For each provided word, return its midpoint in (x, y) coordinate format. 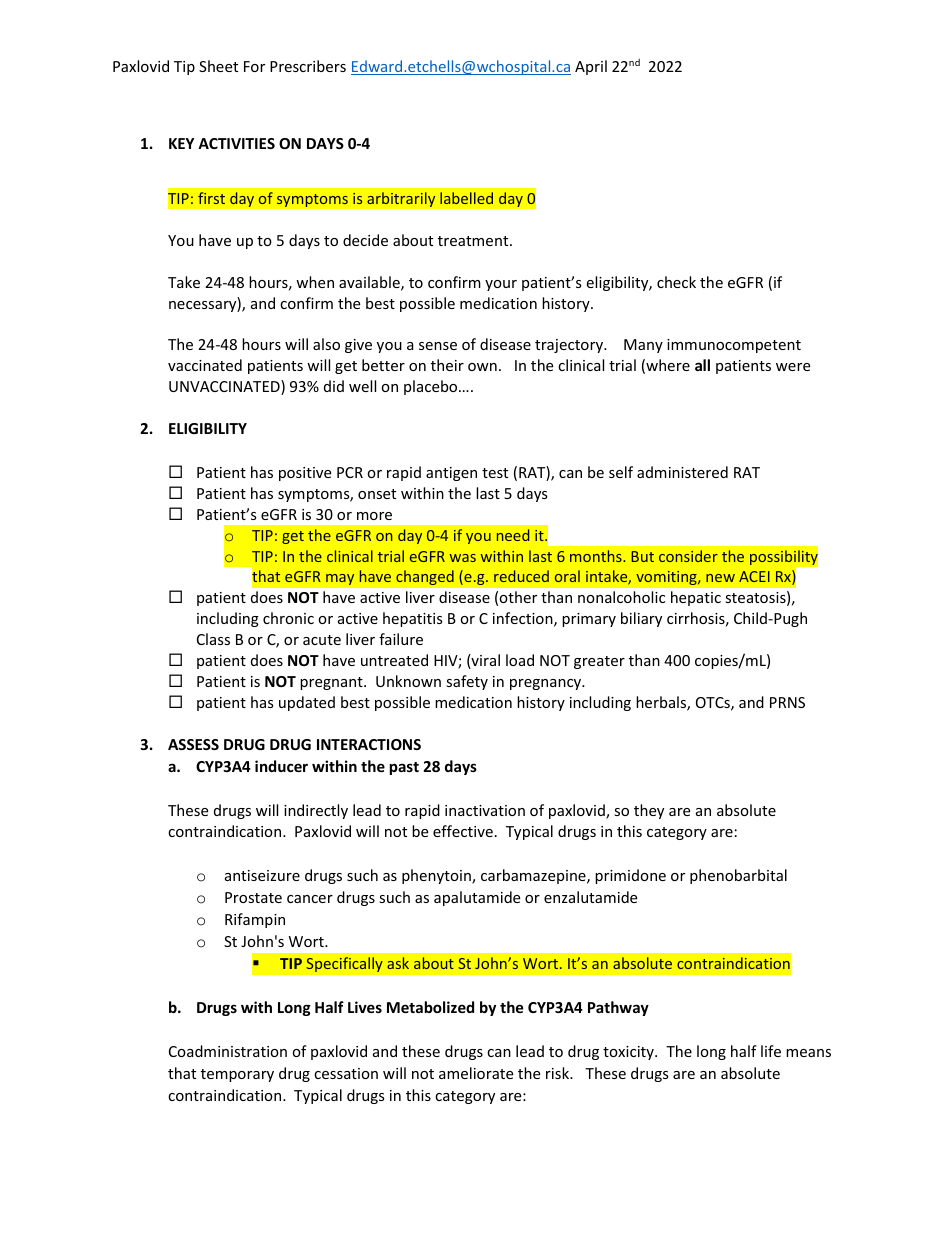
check (676, 282)
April (591, 67)
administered (682, 472)
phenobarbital (738, 876)
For (254, 66)
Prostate (253, 897)
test (495, 473)
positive (305, 474)
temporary (237, 1075)
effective (463, 831)
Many (643, 346)
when (315, 282)
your (501, 285)
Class (213, 639)
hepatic (696, 598)
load (520, 660)
